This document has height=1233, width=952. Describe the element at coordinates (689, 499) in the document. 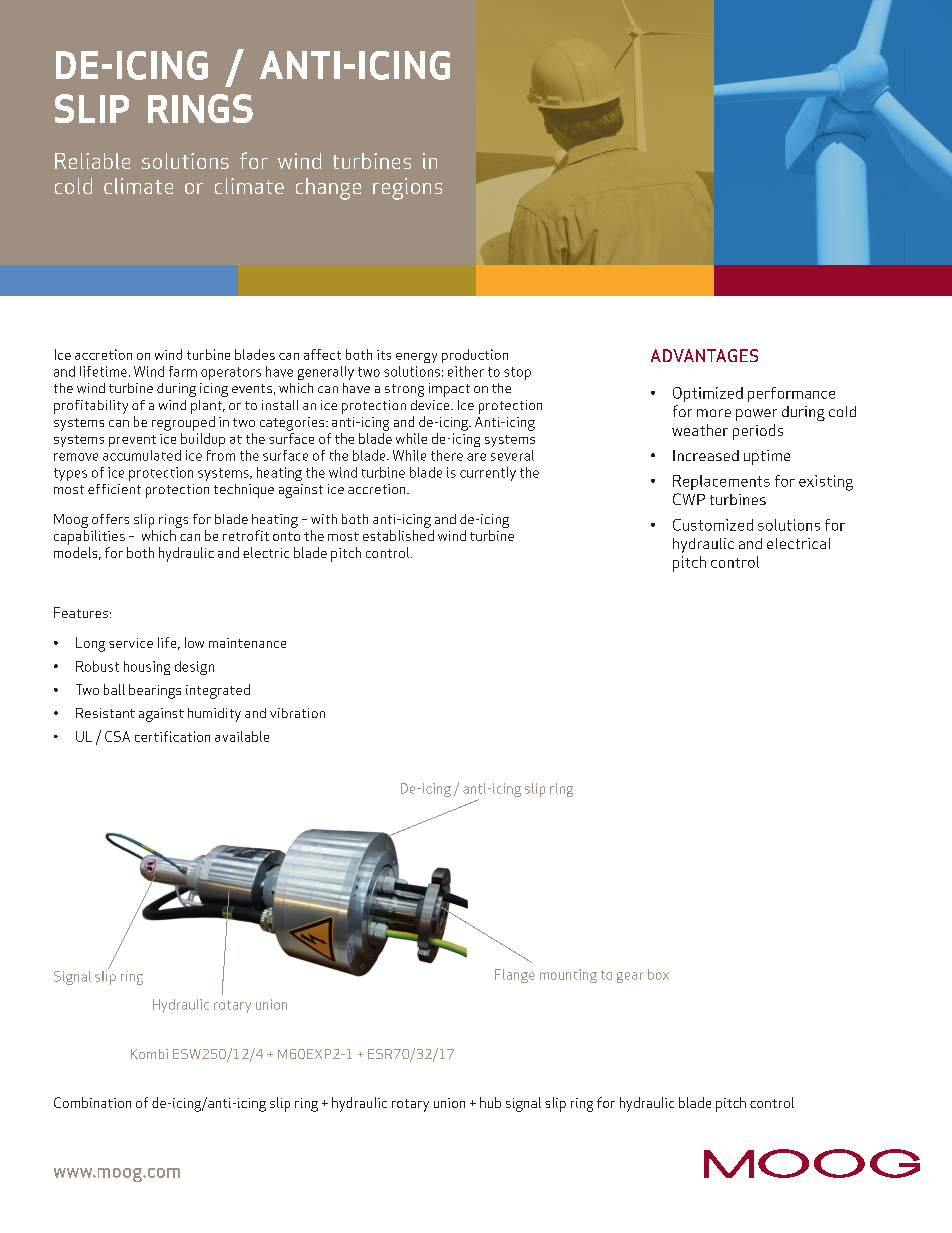

I see `CWP` at that location.
